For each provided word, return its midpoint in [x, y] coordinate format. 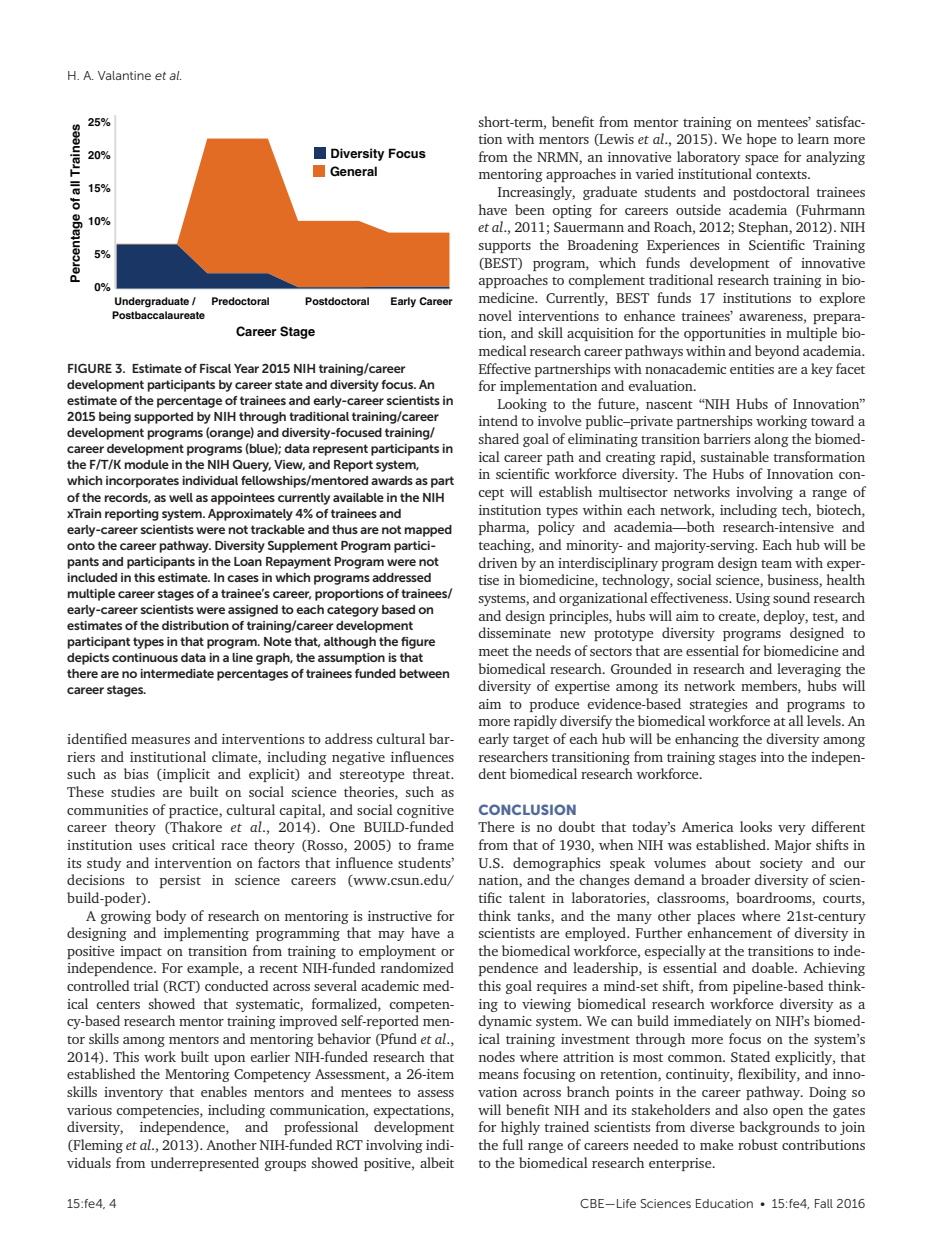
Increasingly [536, 193]
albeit [437, 1162]
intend [498, 420]
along [771, 440]
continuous [145, 657]
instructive [400, 916]
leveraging [809, 670]
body [171, 917]
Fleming [97, 1146]
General [353, 171]
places [716, 917]
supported [163, 418]
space [762, 160]
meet [494, 652]
